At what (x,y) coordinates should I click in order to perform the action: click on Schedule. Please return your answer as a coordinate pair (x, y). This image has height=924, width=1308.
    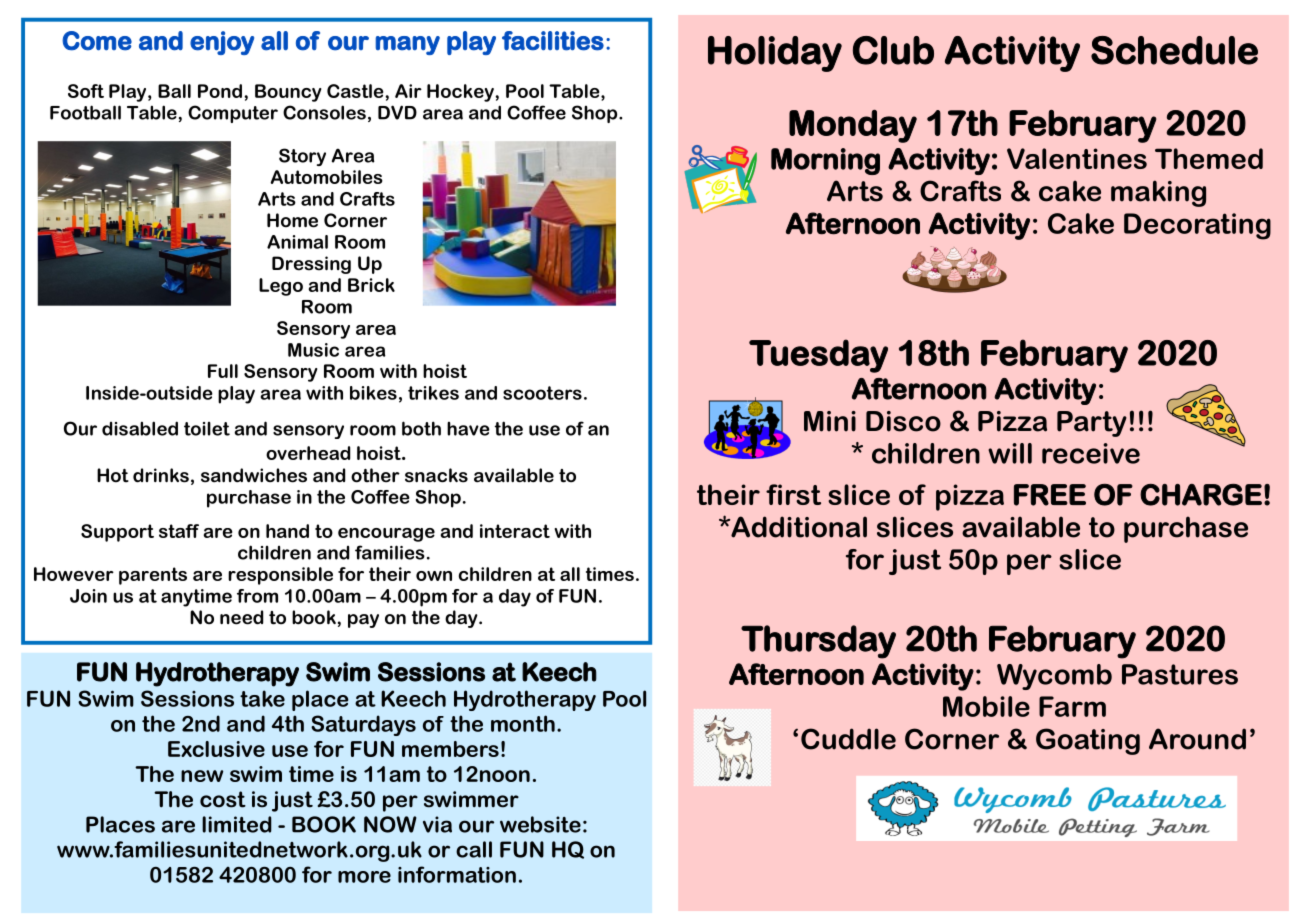
    Looking at the image, I should click on (1174, 50).
